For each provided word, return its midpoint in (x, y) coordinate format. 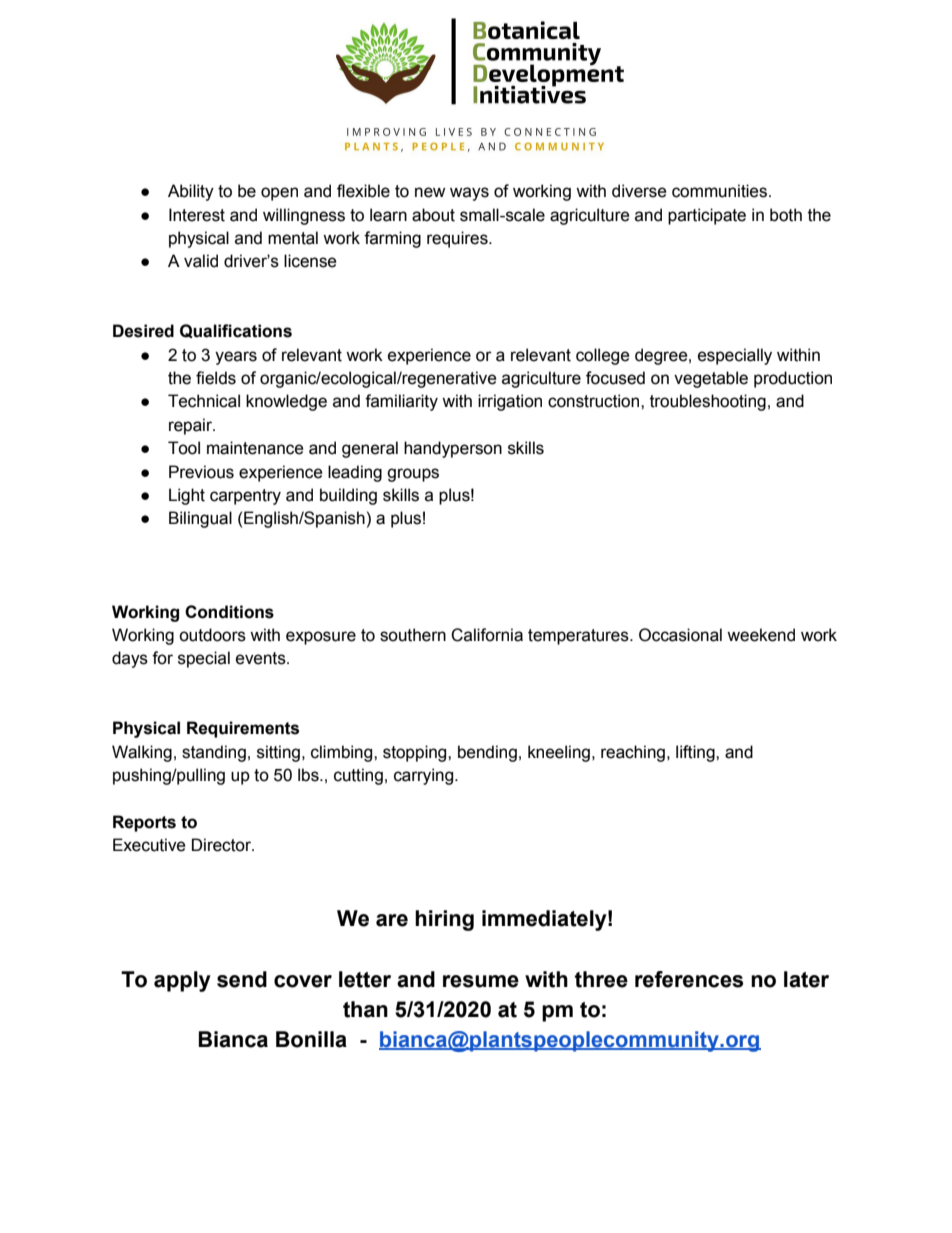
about (433, 215)
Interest (197, 215)
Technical (204, 401)
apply (182, 981)
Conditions (229, 612)
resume (481, 981)
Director (222, 845)
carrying (425, 776)
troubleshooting (708, 402)
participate (707, 216)
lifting (696, 753)
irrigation (510, 402)
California (487, 635)
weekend (761, 635)
